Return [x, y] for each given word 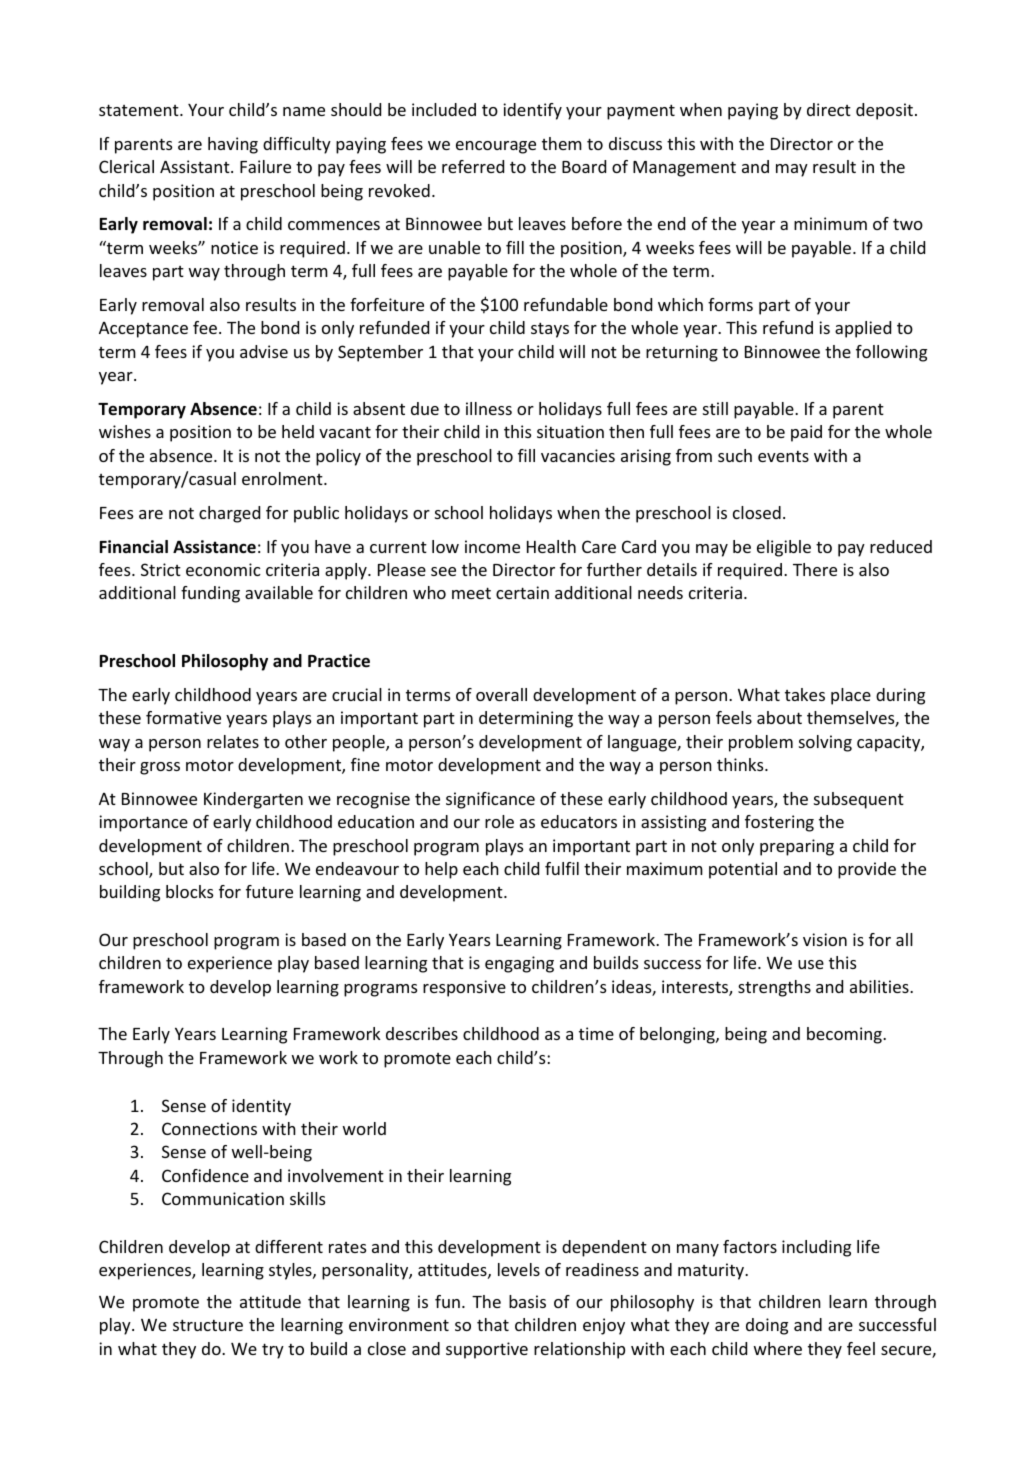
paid [806, 433]
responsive [464, 988]
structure [208, 1325]
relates [233, 741]
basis [527, 1301]
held [298, 431]
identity [261, 1107]
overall [501, 694]
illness [489, 408]
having [233, 145]
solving [825, 743]
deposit [884, 111]
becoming [845, 1035]
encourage [496, 147]
